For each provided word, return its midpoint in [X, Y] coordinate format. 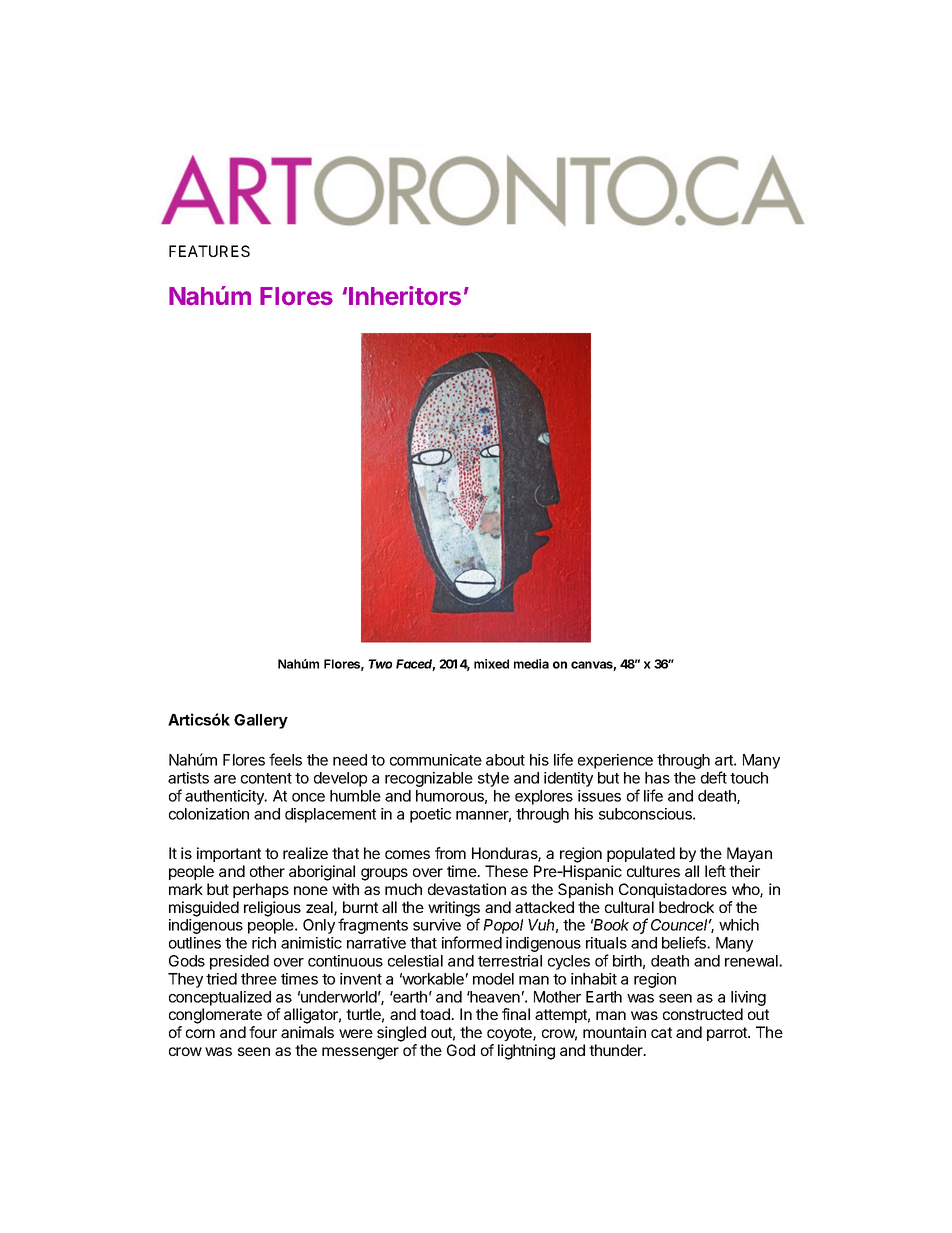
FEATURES [209, 251]
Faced [415, 665]
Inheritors [405, 296]
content [266, 778]
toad [436, 1014]
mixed [491, 664]
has [657, 778]
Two [380, 664]
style [493, 779]
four [263, 1032]
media [531, 664]
